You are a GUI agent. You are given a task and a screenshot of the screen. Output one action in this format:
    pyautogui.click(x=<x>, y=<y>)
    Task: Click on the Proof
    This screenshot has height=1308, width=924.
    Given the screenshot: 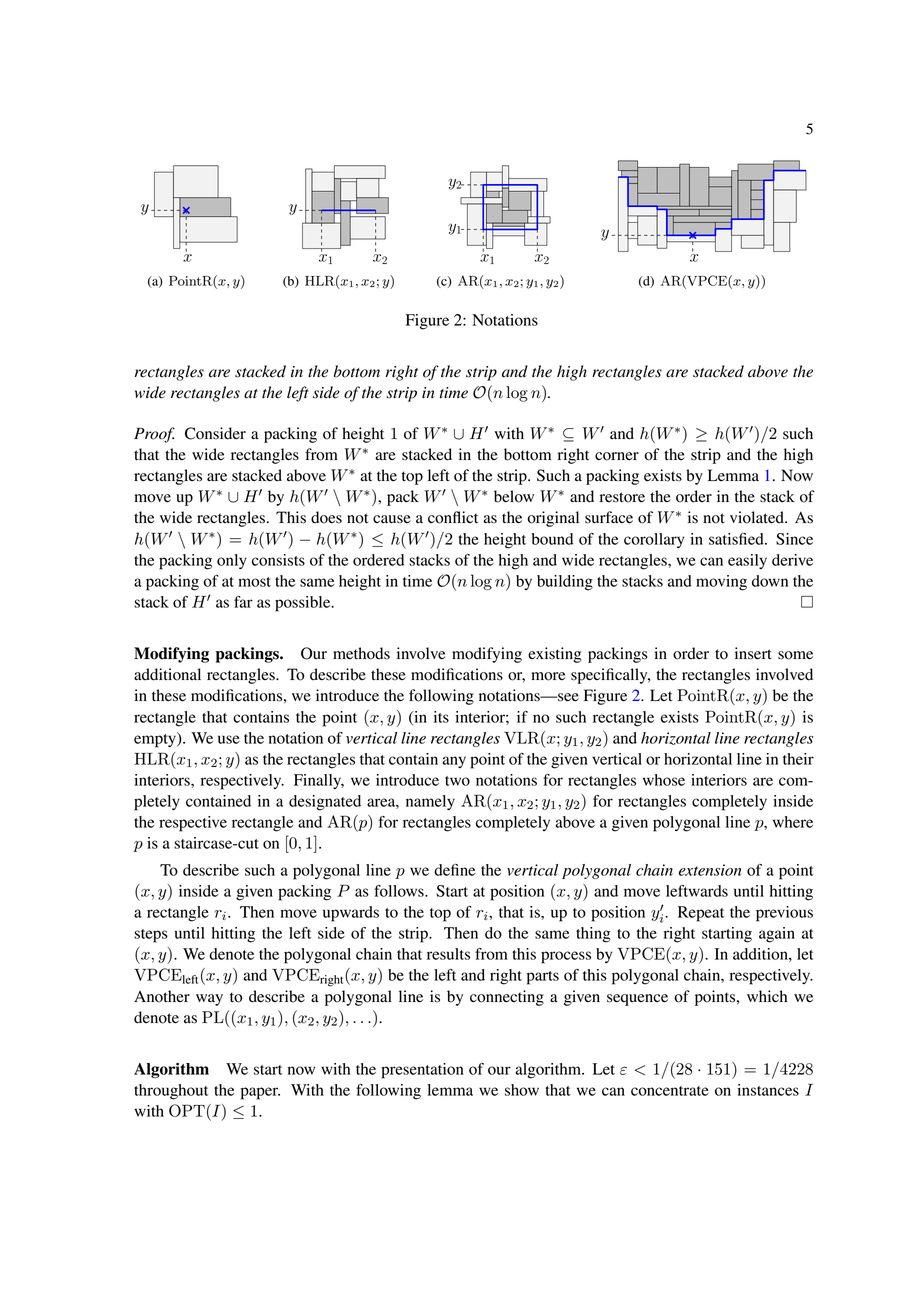 What is the action you would take?
    pyautogui.click(x=154, y=435)
